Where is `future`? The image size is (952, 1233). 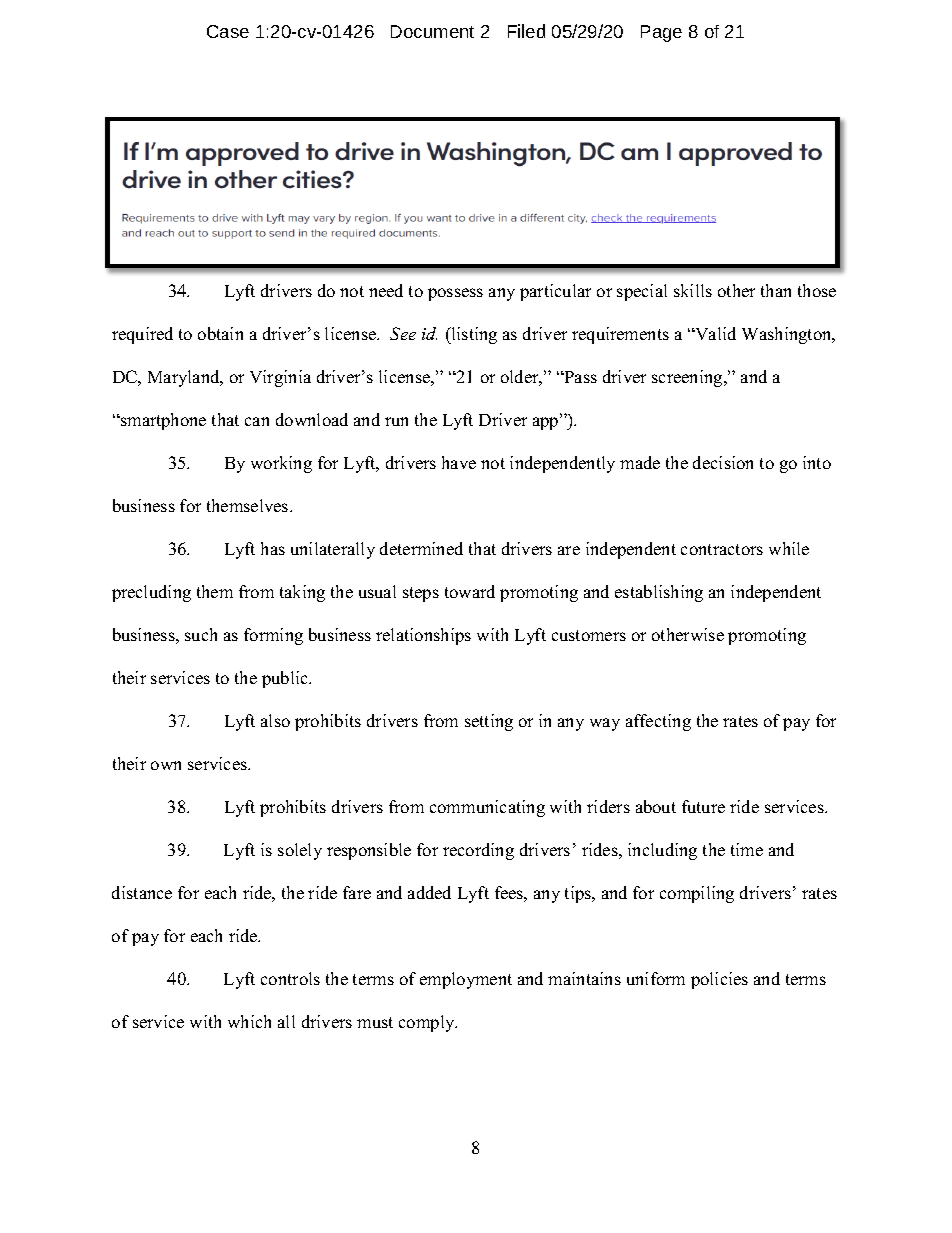 future is located at coordinates (703, 806).
